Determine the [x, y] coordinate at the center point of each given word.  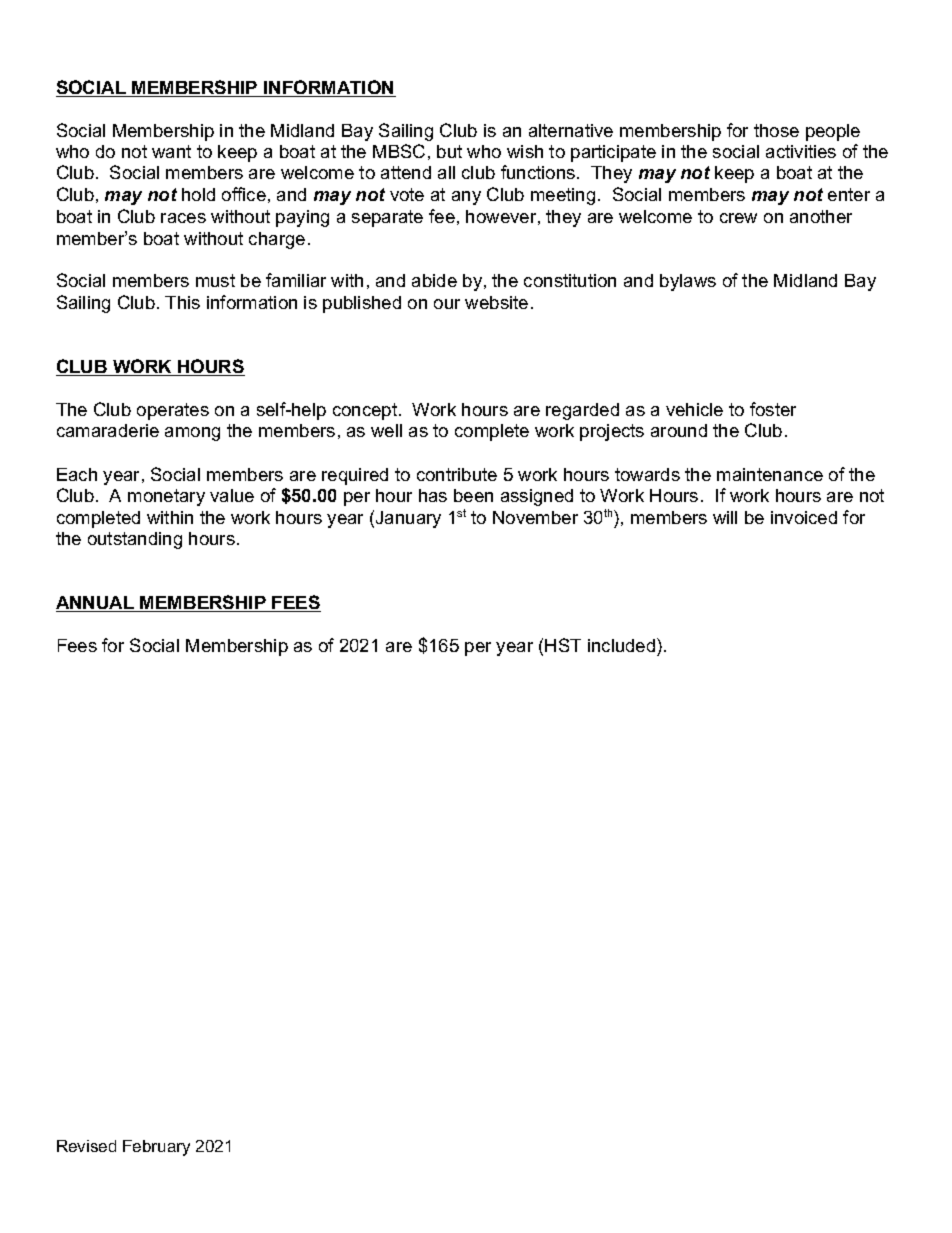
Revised [86, 1146]
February [156, 1148]
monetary [166, 497]
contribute [457, 474]
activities [801, 151]
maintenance [770, 474]
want [171, 151]
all [446, 172]
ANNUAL [96, 604]
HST [563, 645]
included [621, 645]
